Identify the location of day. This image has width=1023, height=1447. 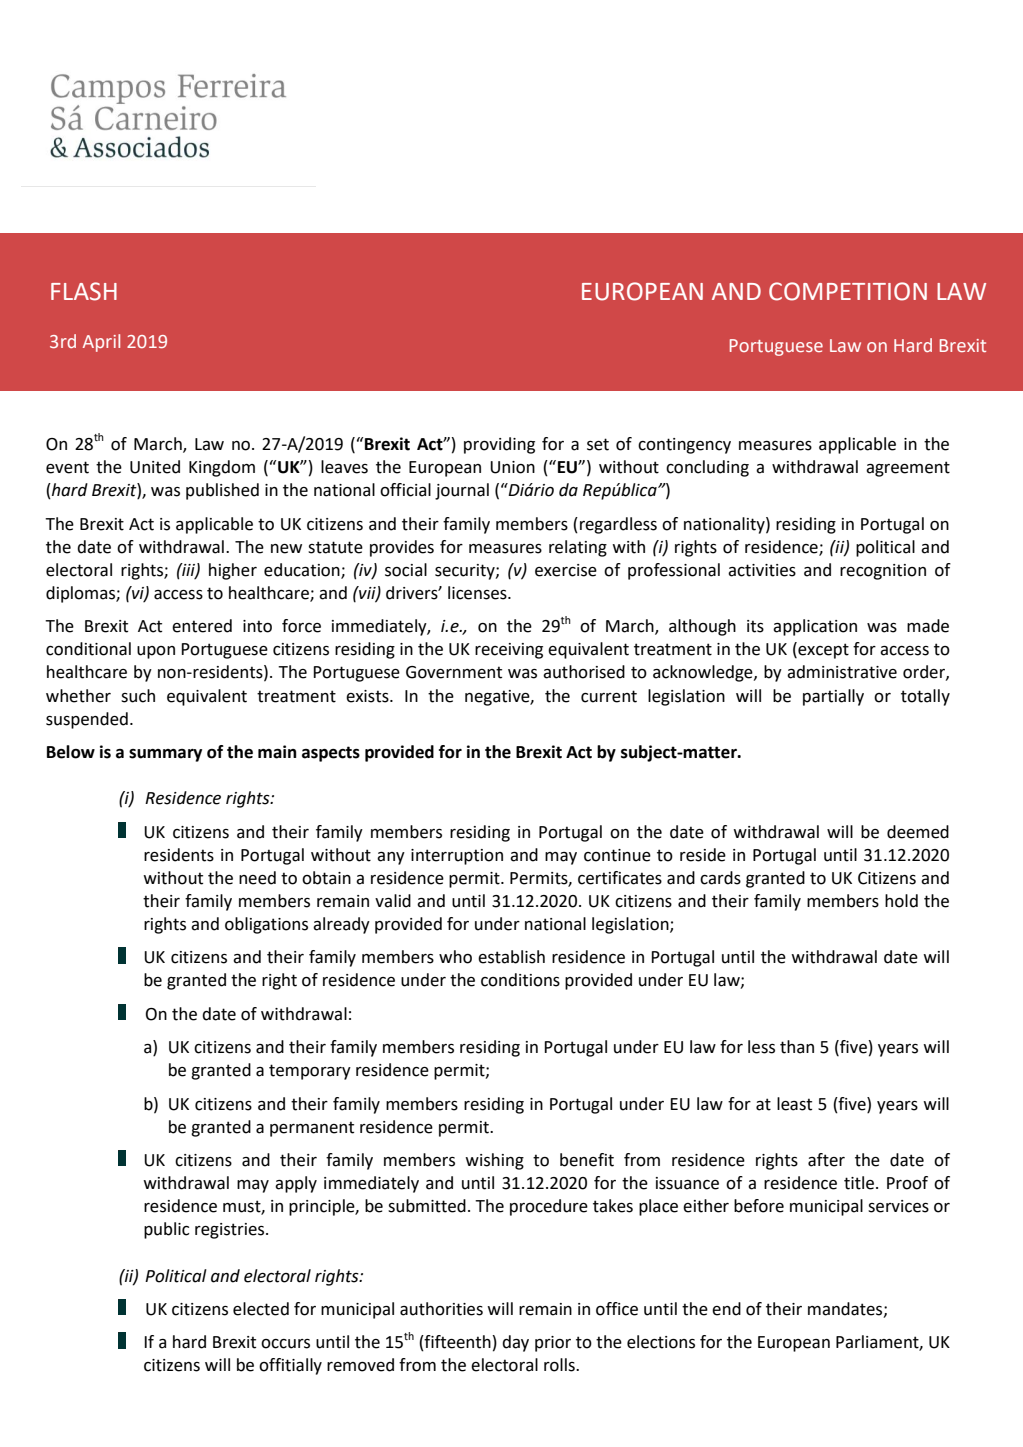
(515, 1343).
